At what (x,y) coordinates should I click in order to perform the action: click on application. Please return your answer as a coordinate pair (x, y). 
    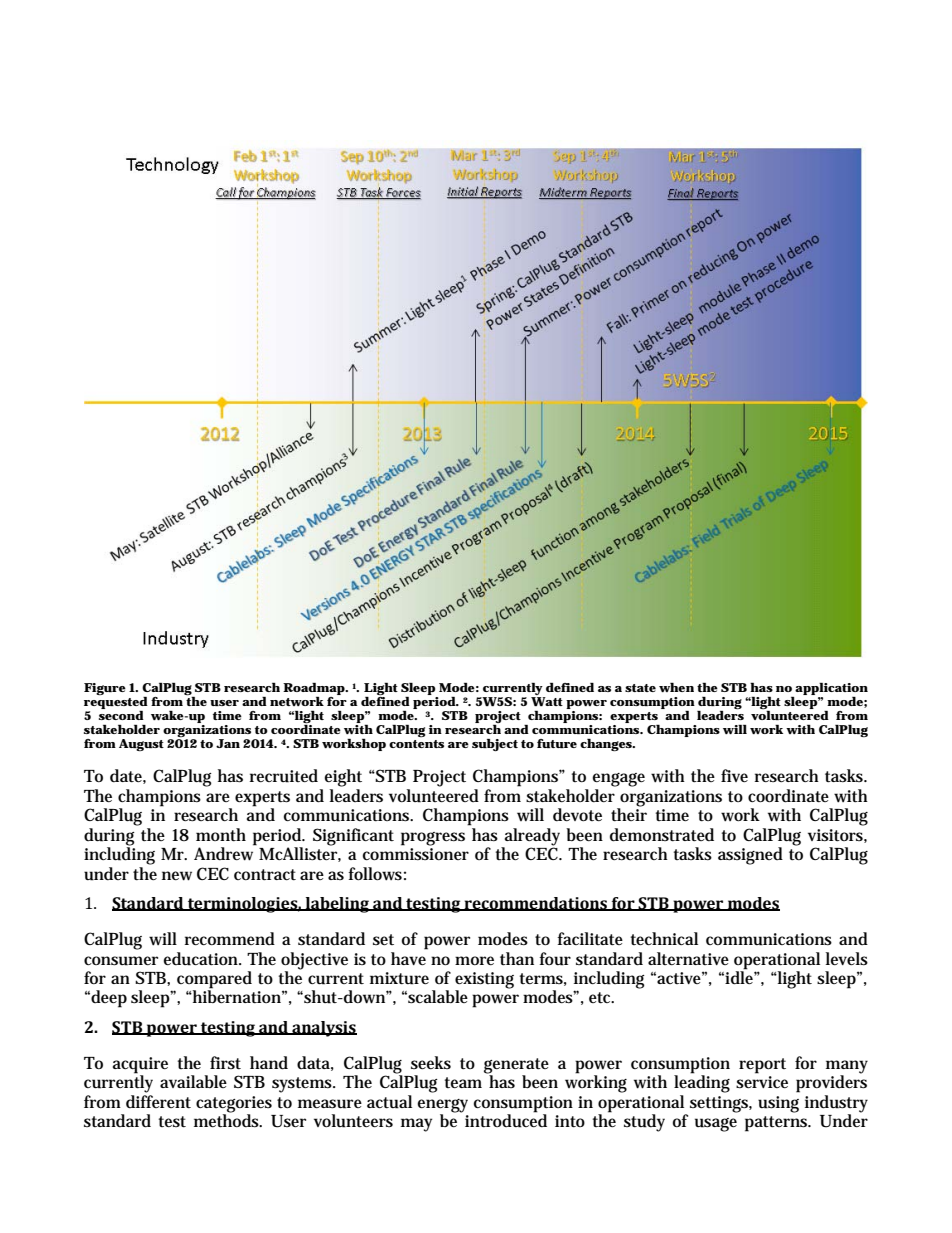
    Looking at the image, I should click on (831, 688).
